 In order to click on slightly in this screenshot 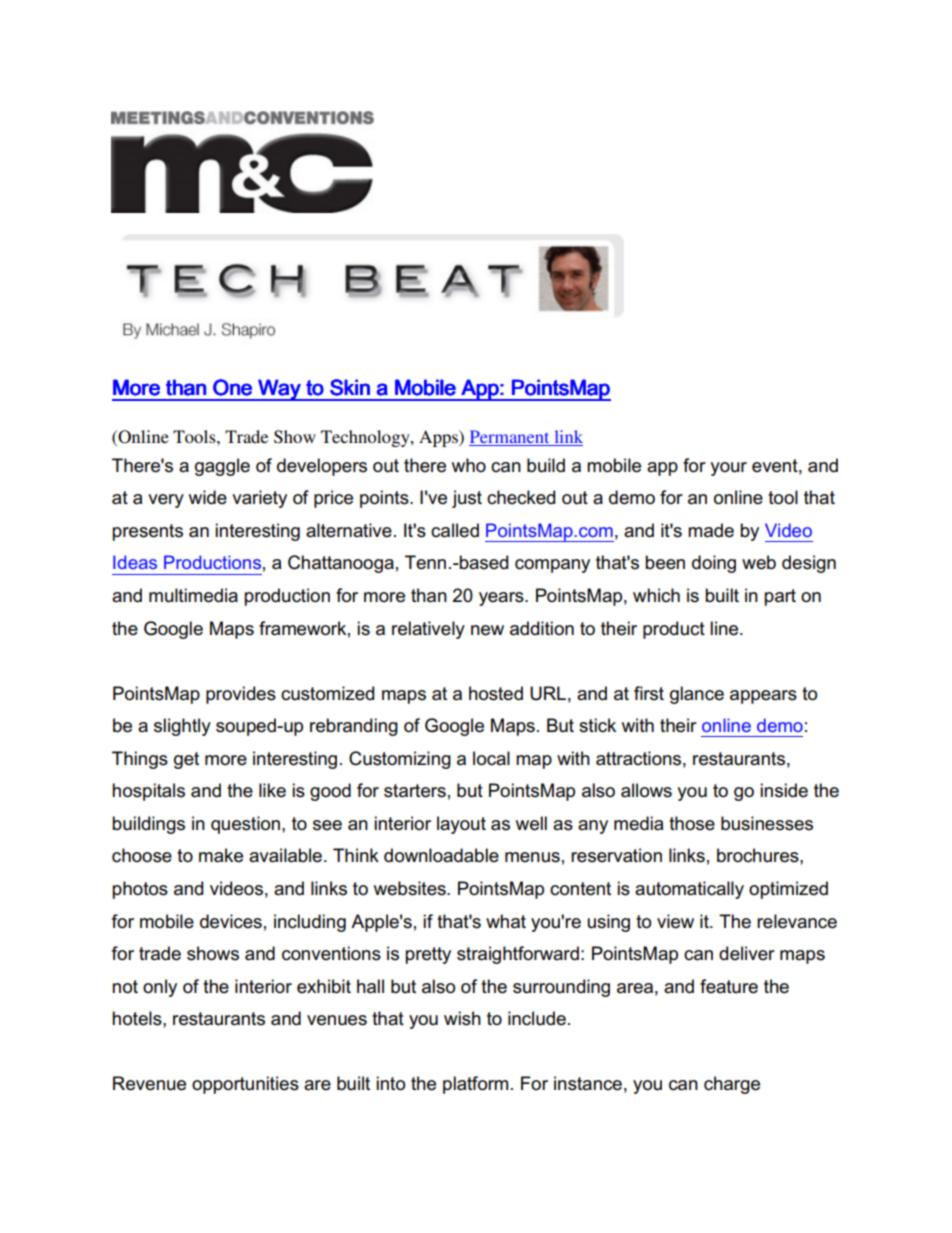, I will do `click(182, 727)`.
